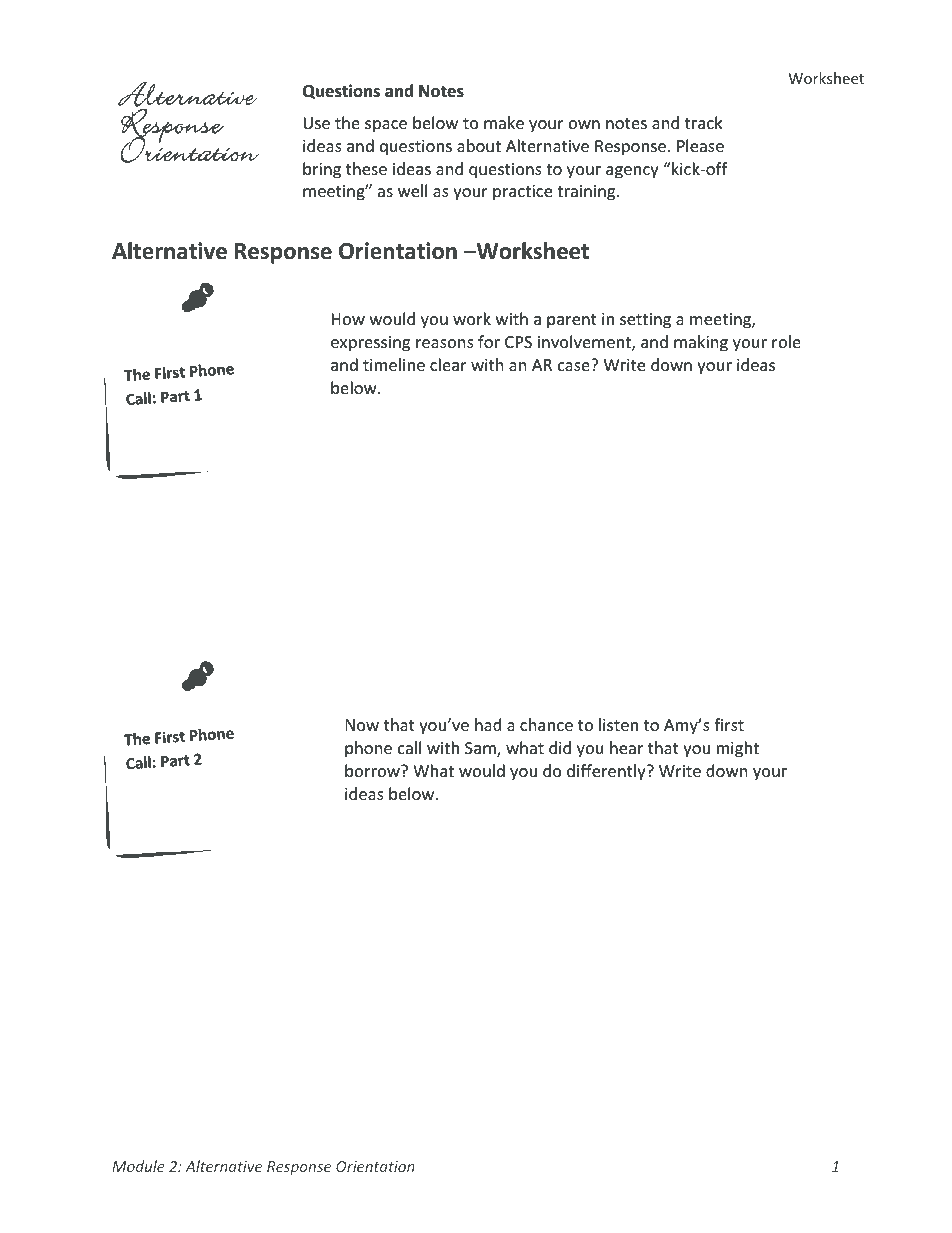 The width and height of the screenshot is (952, 1233). I want to click on about, so click(479, 145).
